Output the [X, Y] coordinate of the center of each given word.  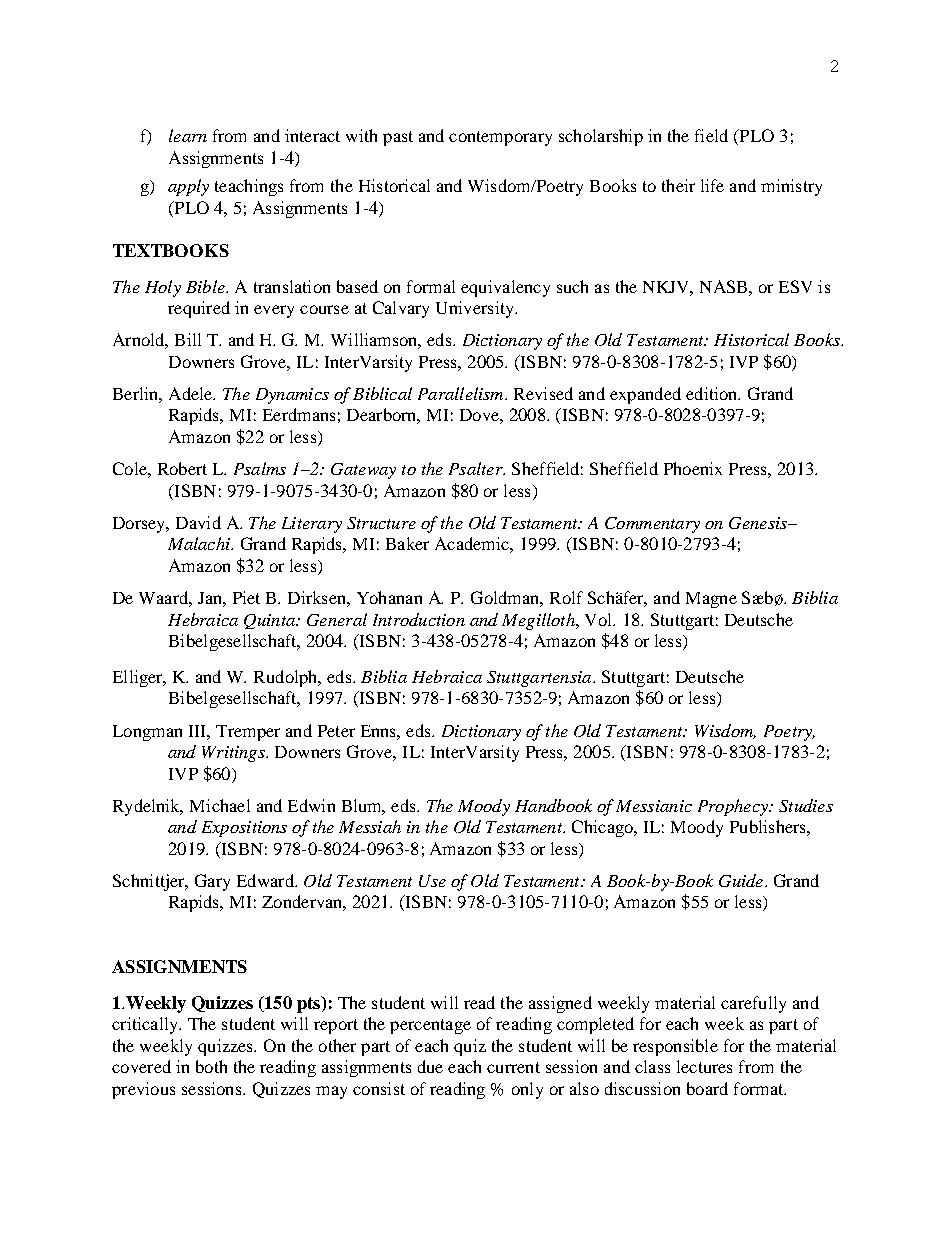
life [712, 185]
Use [432, 881]
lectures [704, 1066]
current [513, 1067]
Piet [246, 597]
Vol [599, 619]
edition [713, 393]
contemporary [500, 138]
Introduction [419, 619]
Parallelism [462, 393]
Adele [192, 393]
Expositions [244, 829]
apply [188, 187]
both [211, 1066]
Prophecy [734, 807]
